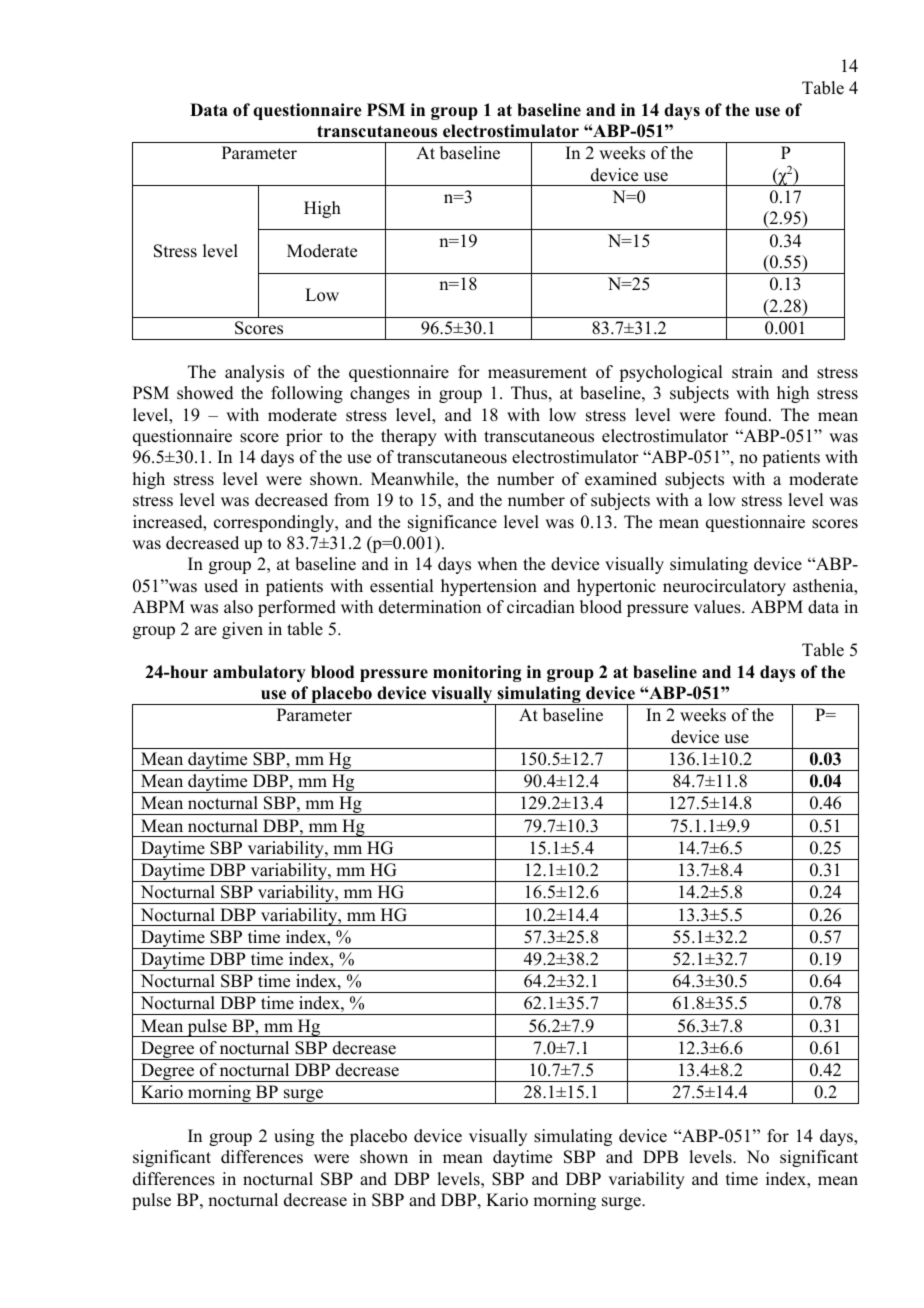 The height and width of the screenshot is (1308, 924). I want to click on ambulatory, so click(259, 673).
